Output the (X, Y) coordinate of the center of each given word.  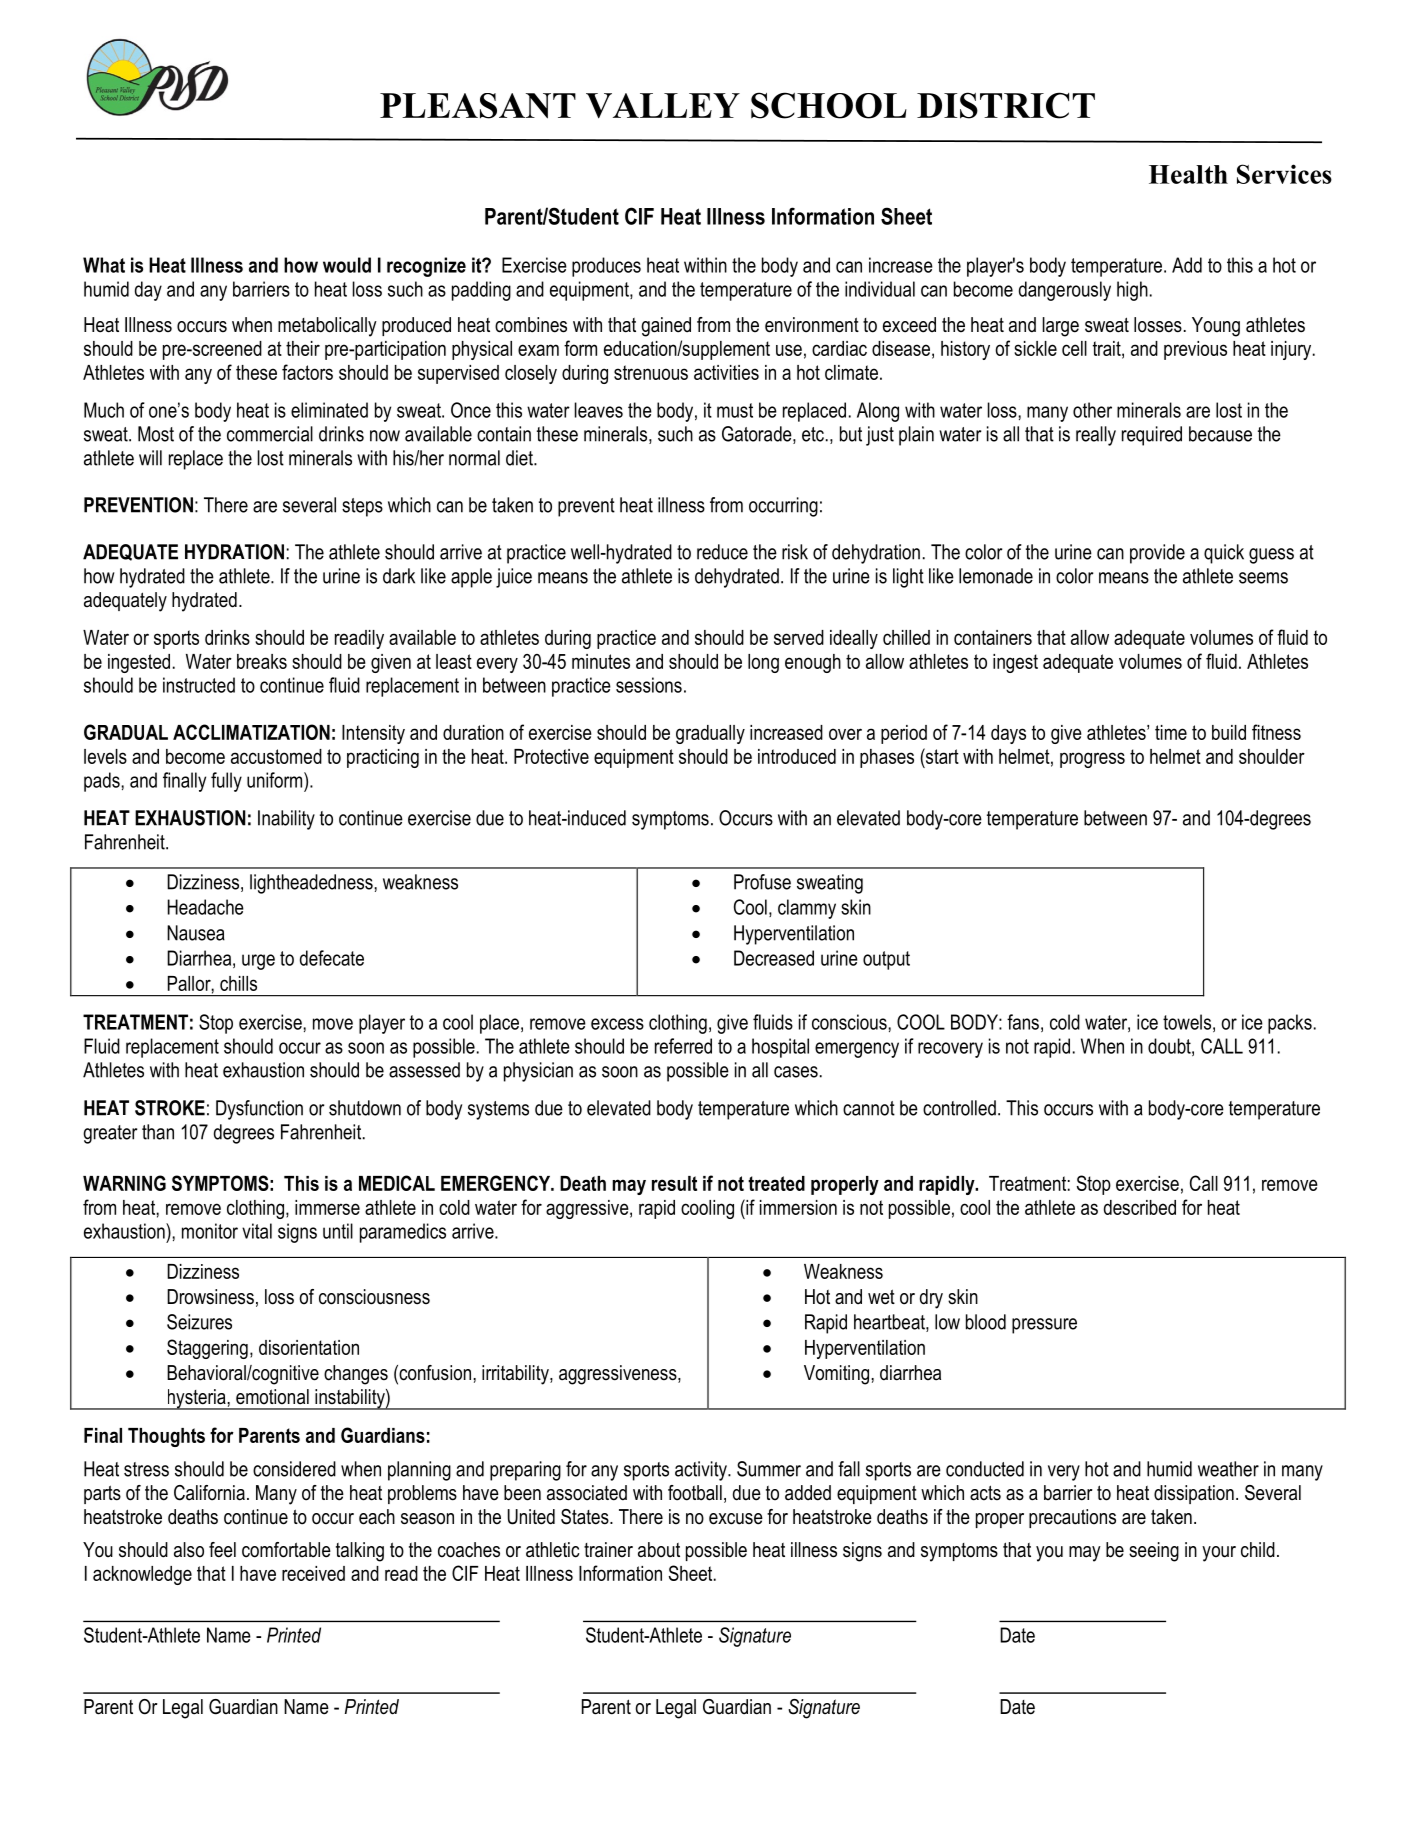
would (347, 265)
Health (1188, 174)
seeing (1154, 1552)
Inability (286, 820)
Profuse (762, 882)
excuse (736, 1519)
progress (1092, 760)
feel (222, 1550)
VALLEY (663, 106)
